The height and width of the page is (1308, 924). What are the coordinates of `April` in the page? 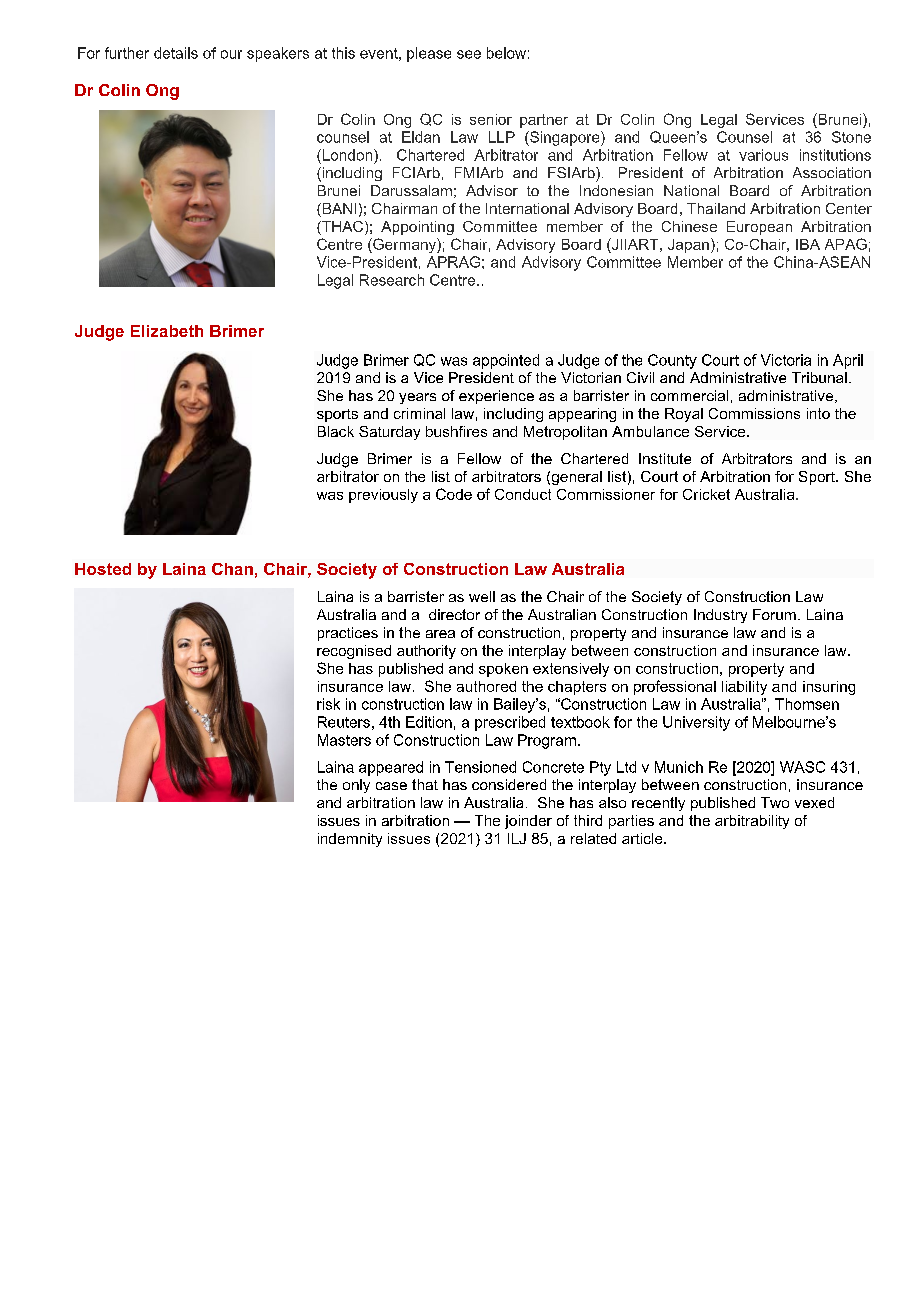 It's located at (848, 361).
